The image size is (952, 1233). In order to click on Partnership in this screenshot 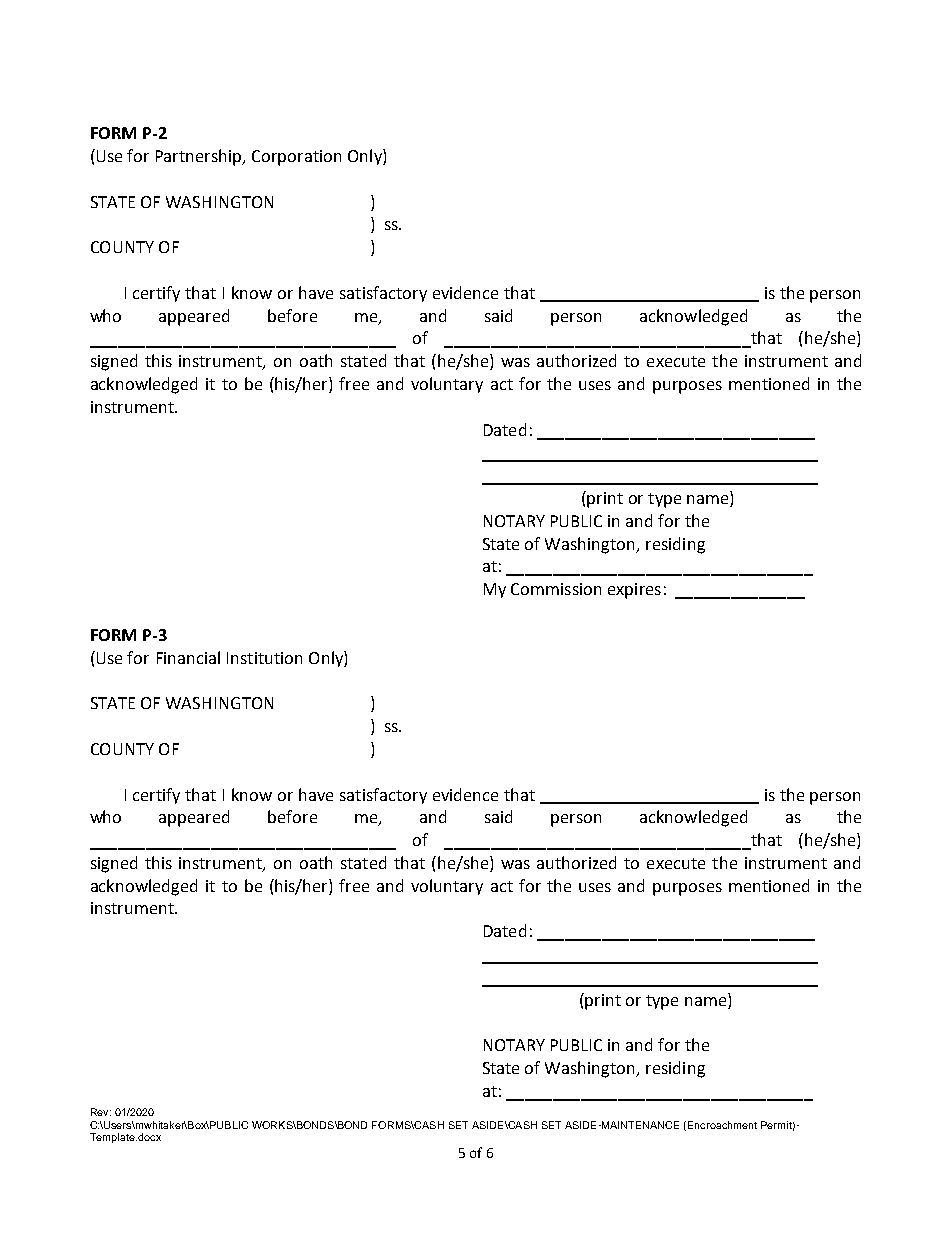, I will do `click(200, 157)`.
